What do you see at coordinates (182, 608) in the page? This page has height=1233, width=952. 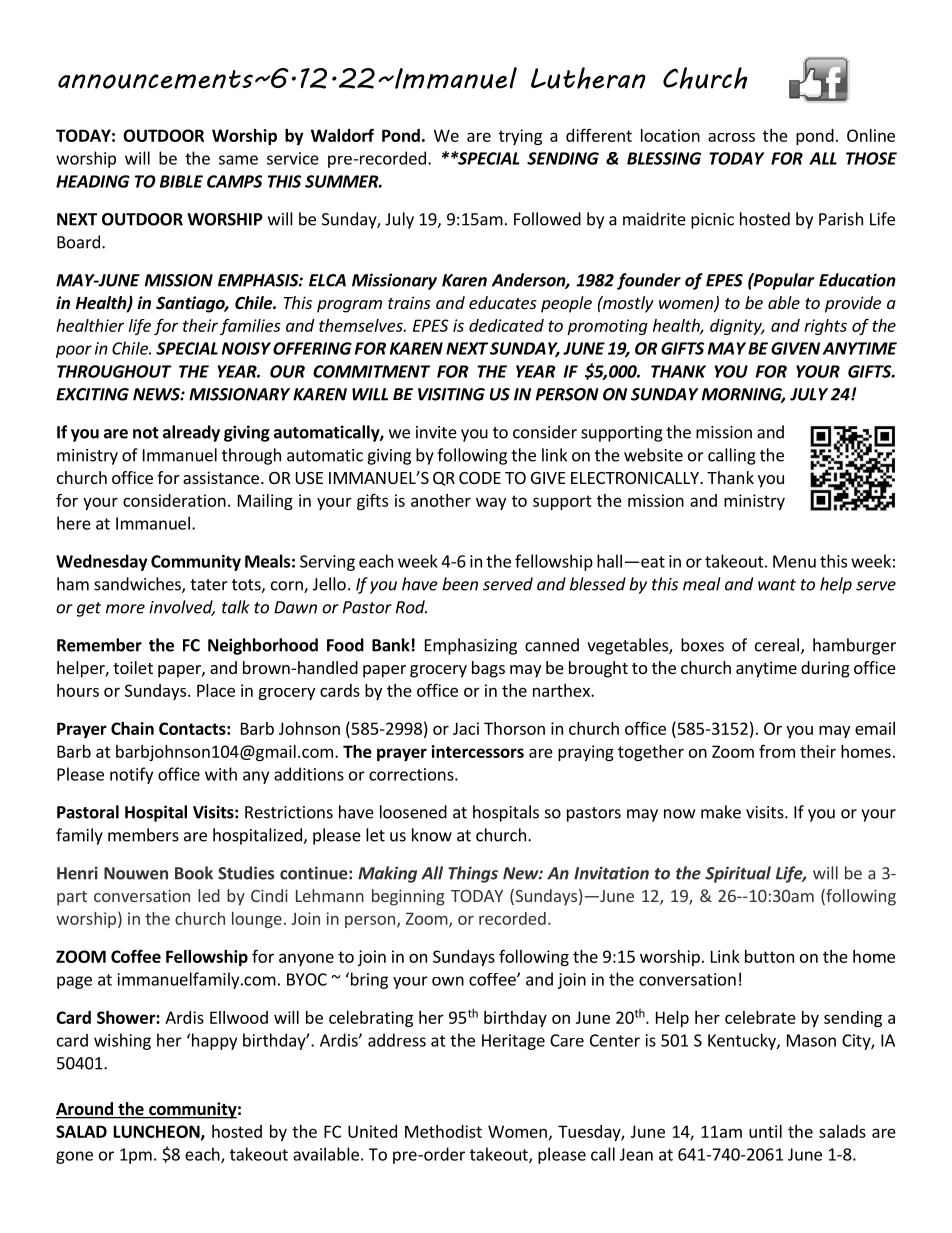 I see `involved` at bounding box center [182, 608].
